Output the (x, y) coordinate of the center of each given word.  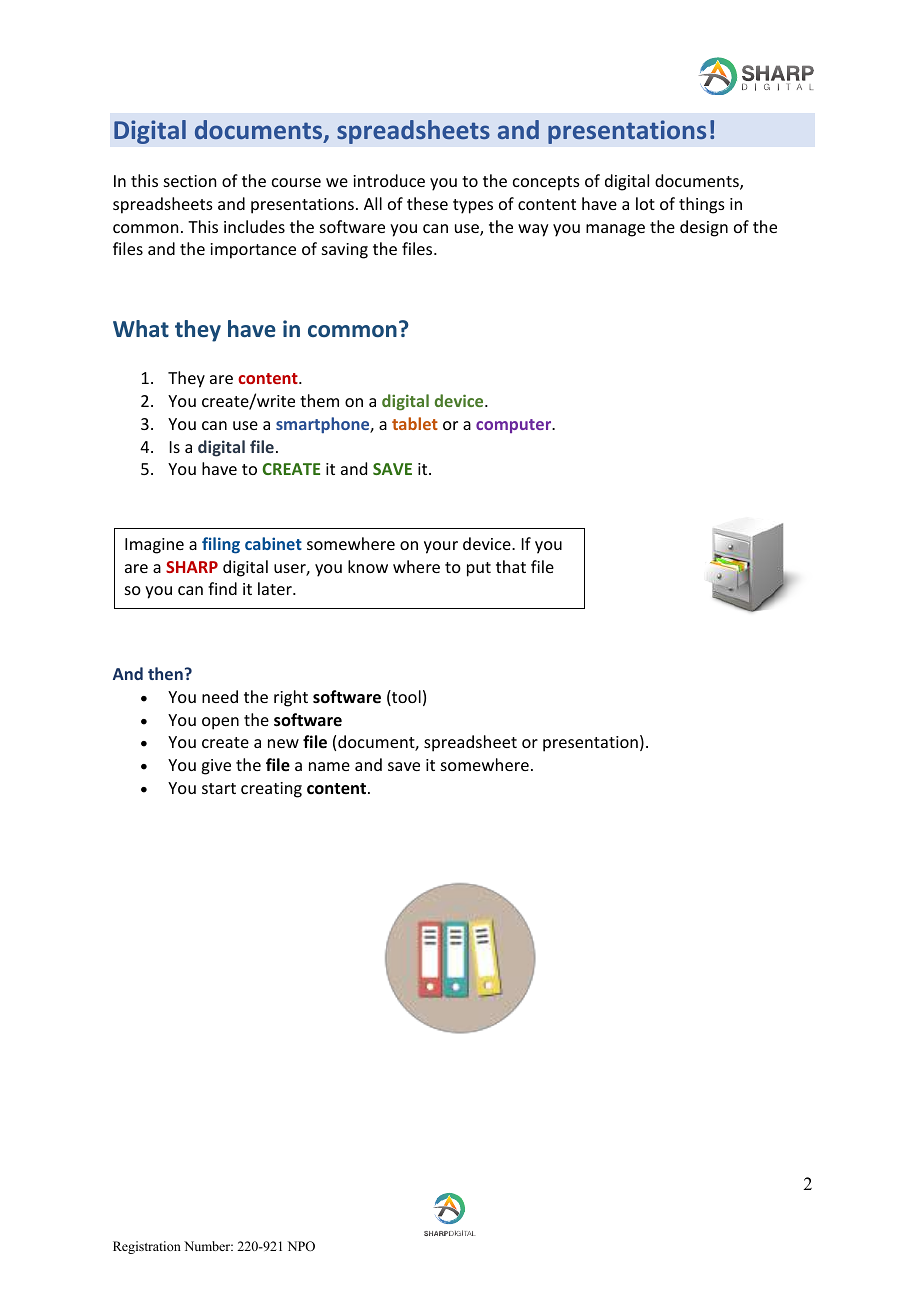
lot (645, 203)
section (190, 181)
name (329, 766)
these (427, 203)
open (220, 723)
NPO (301, 1246)
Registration (147, 1247)
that (511, 566)
